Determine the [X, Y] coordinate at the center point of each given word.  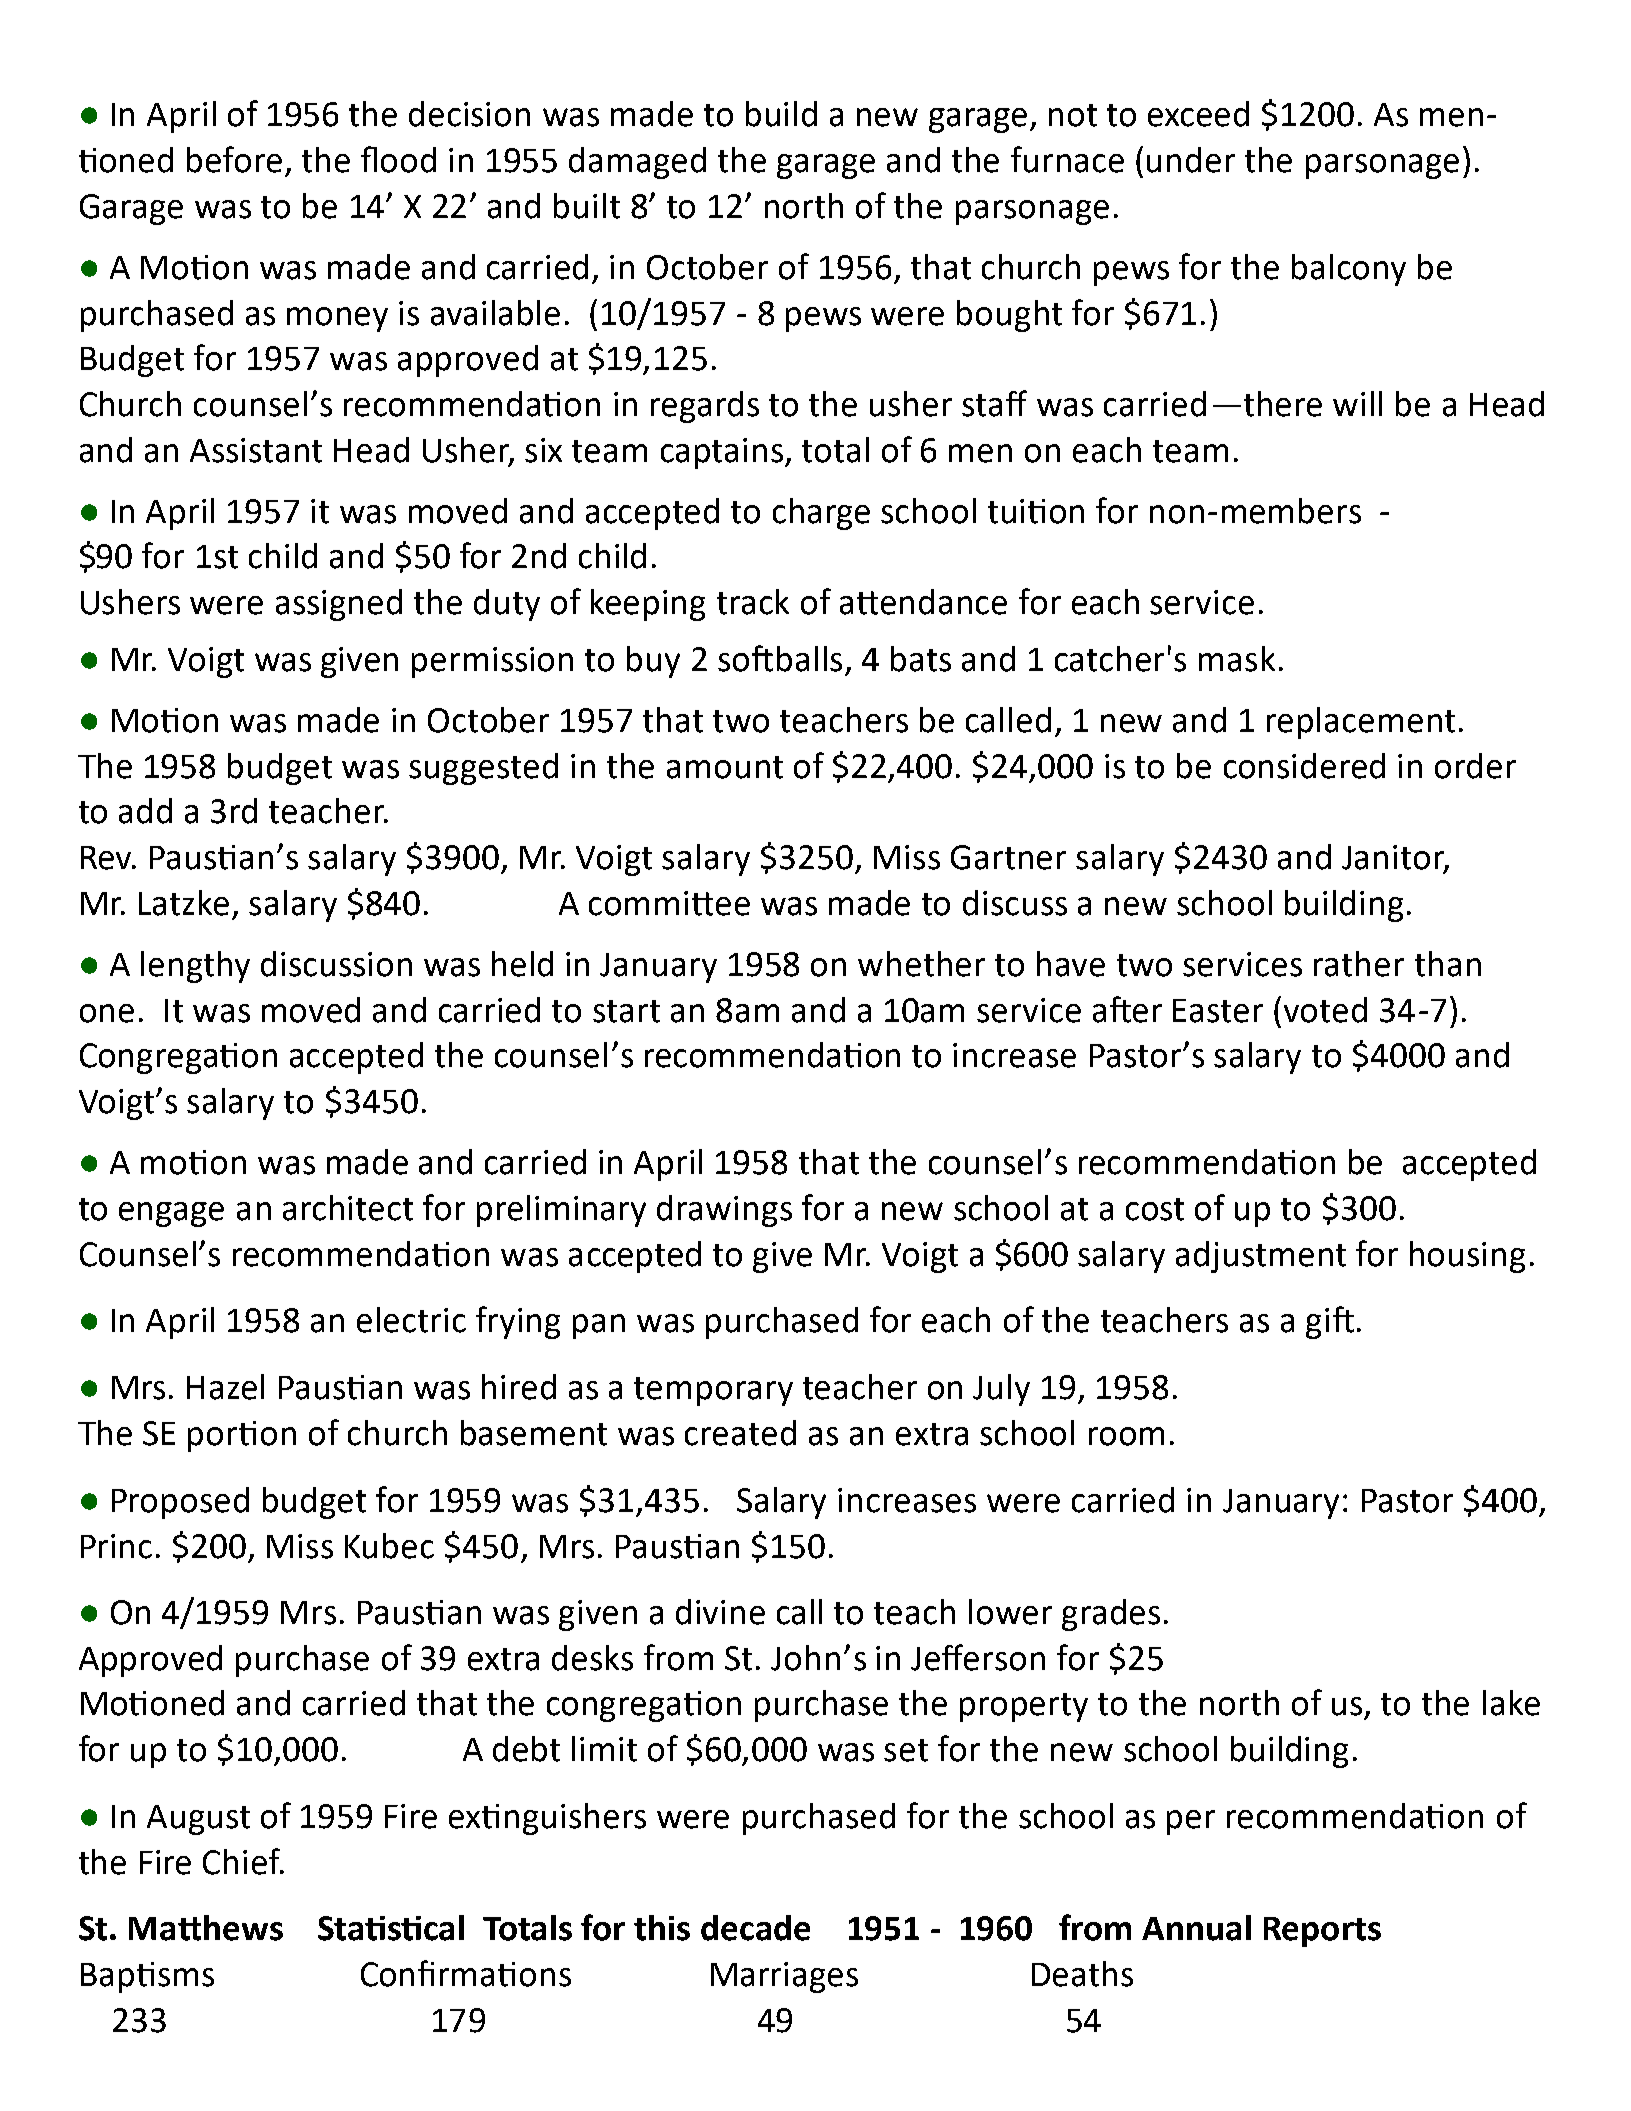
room [1126, 1436]
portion [242, 1436]
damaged [637, 163]
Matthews [206, 1928]
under [1191, 160]
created [740, 1433]
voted [1325, 1010]
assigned [339, 605]
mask [1237, 659]
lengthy [195, 967]
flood [398, 159]
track [753, 602]
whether [921, 964]
